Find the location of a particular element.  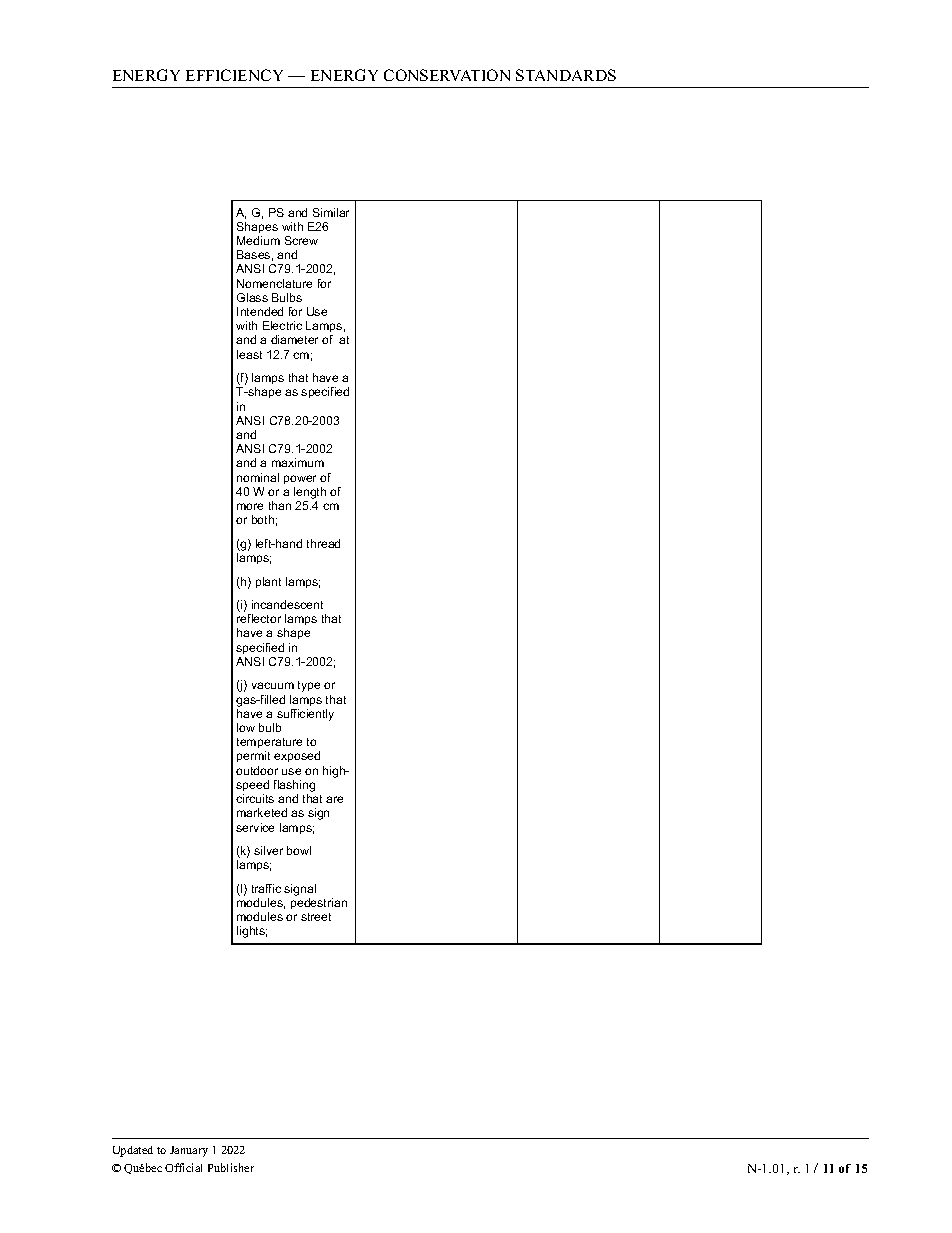

Similar is located at coordinates (331, 212).
